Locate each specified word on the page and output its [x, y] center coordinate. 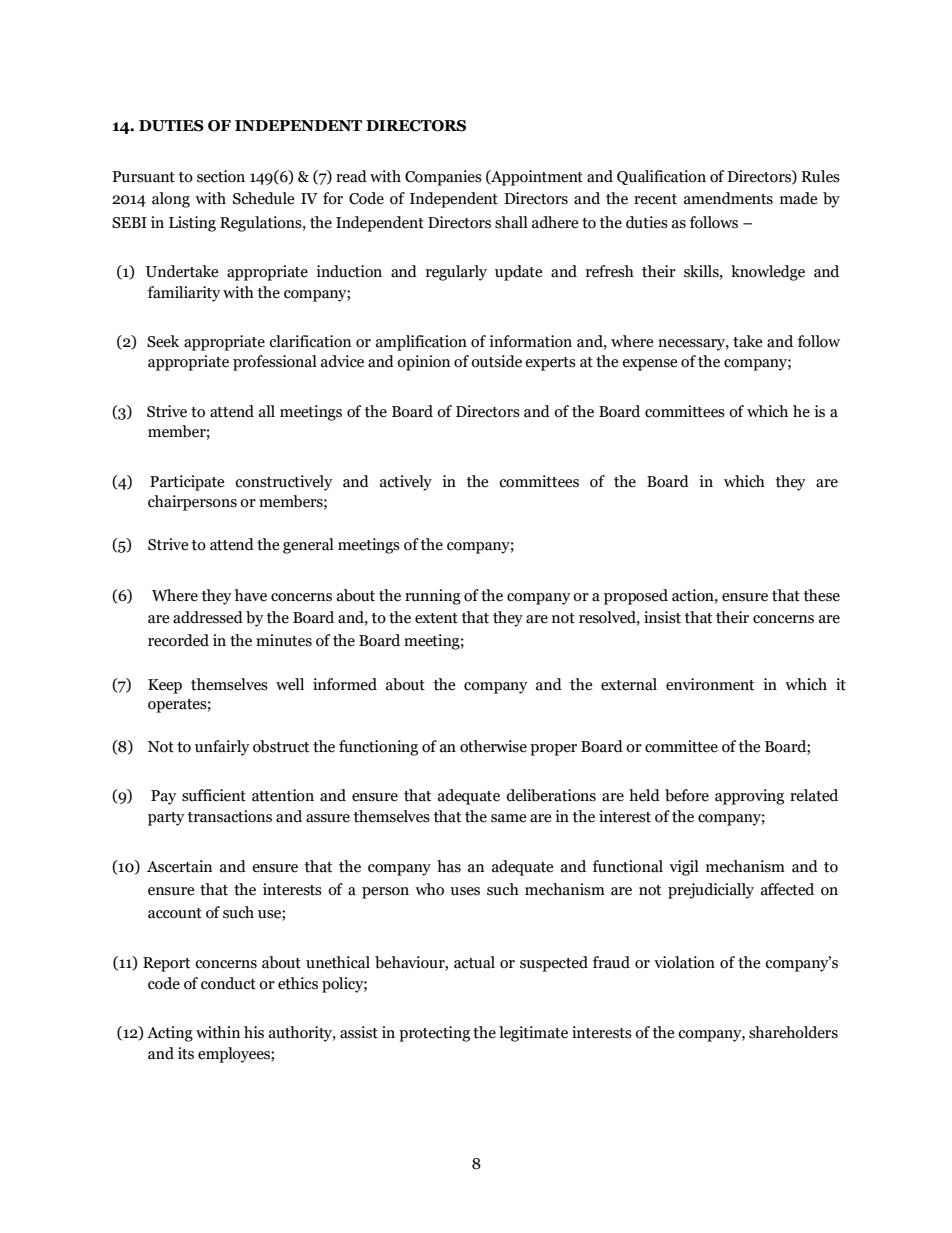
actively [406, 483]
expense [650, 365]
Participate [187, 483]
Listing [192, 224]
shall [511, 222]
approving [749, 797]
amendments [728, 198]
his [254, 1032]
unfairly [222, 748]
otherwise [493, 746]
